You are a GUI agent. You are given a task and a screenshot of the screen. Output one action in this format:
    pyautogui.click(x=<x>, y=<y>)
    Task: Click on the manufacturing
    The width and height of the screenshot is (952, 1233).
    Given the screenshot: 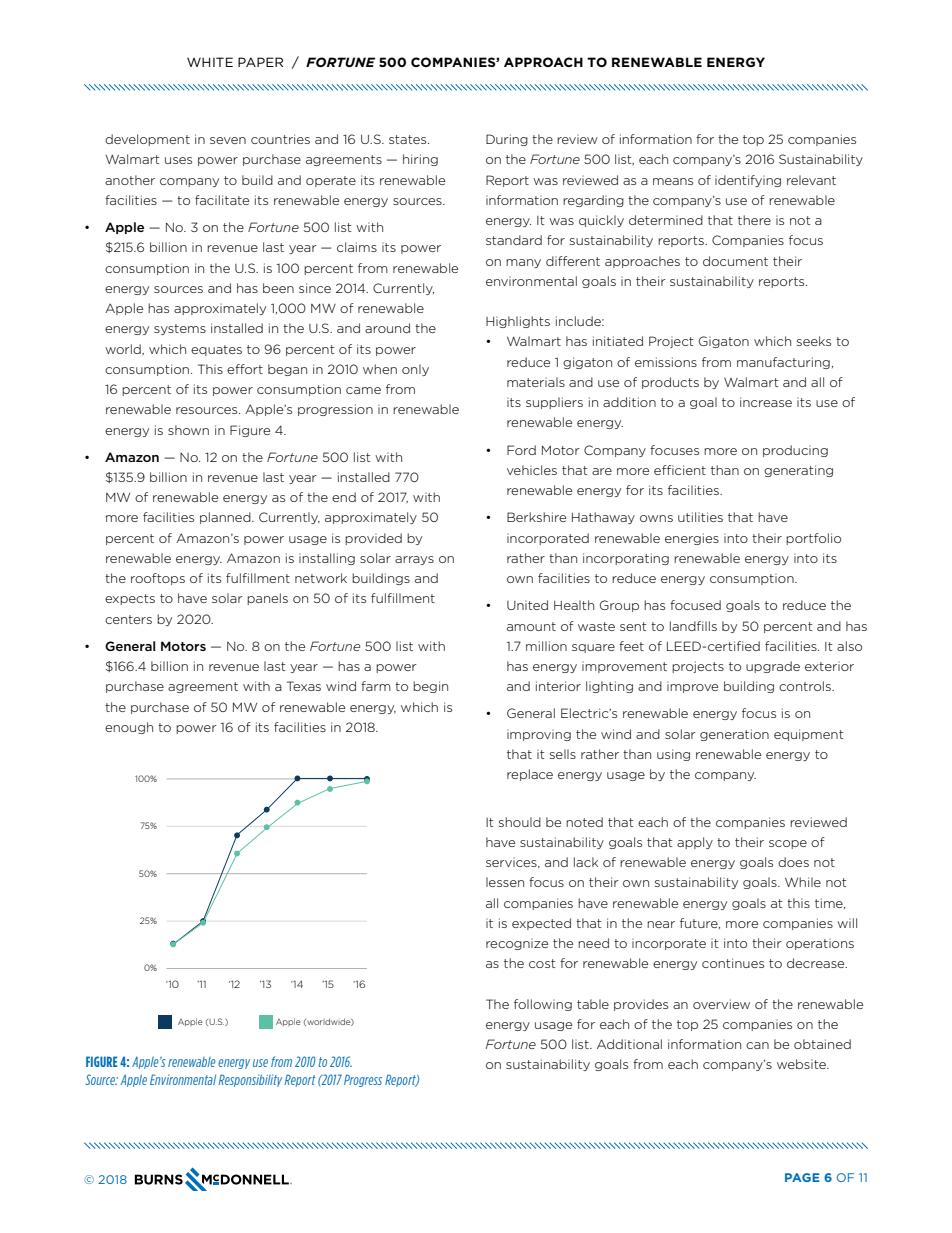 What is the action you would take?
    pyautogui.click(x=783, y=363)
